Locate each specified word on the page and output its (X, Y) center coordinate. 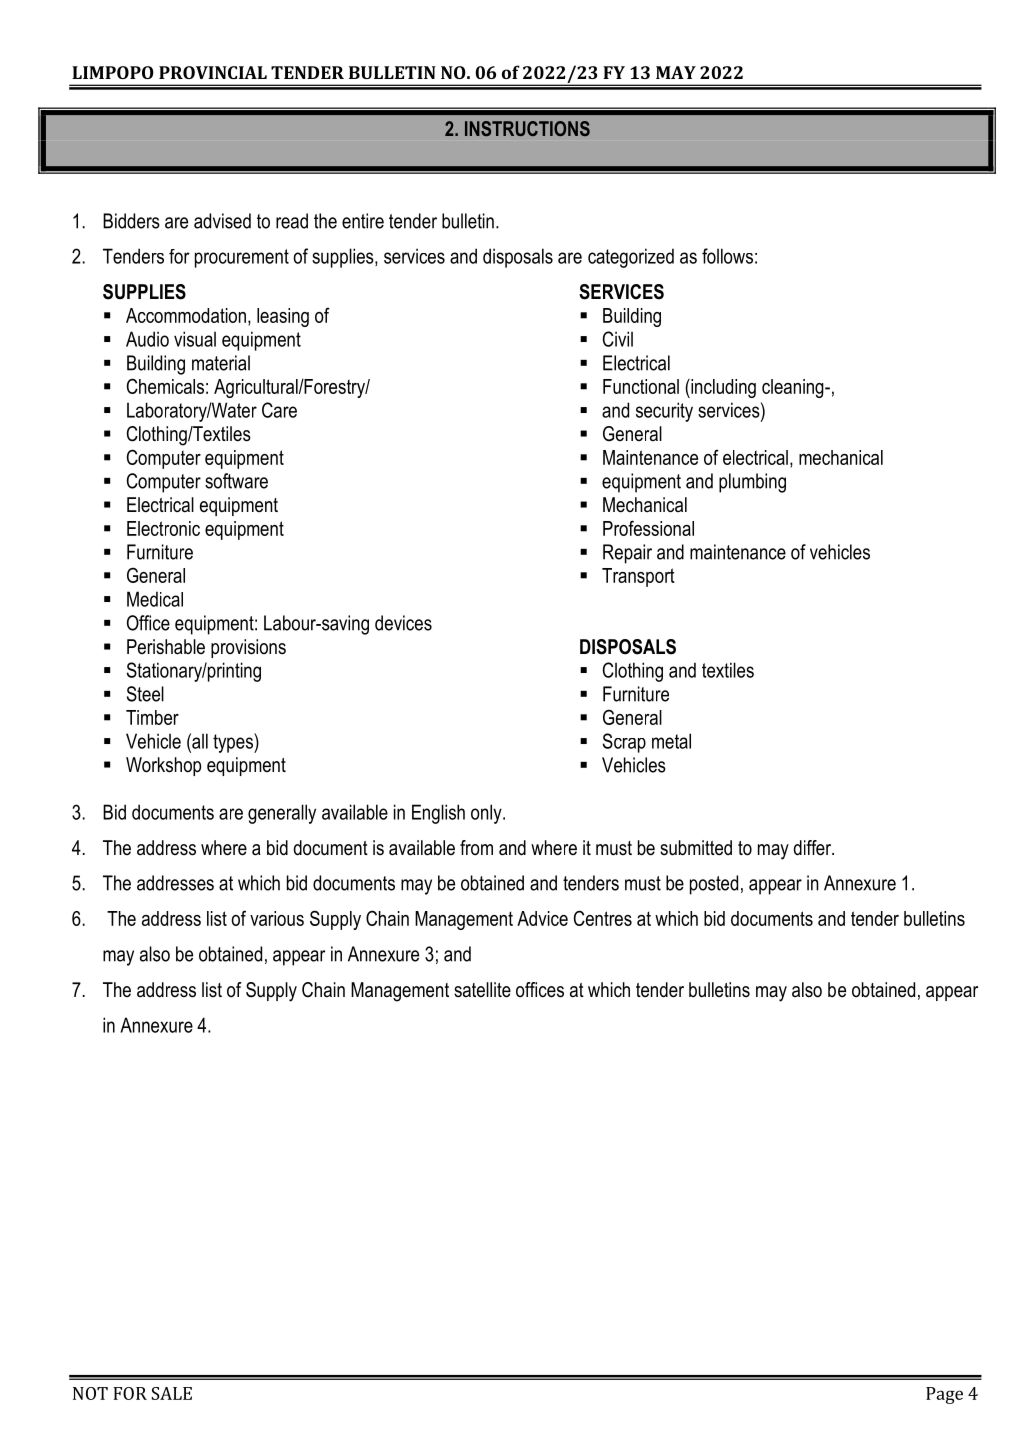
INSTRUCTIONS (527, 128)
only (487, 814)
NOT (90, 1393)
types (234, 743)
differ (814, 848)
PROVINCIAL (213, 72)
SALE (171, 1393)
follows (727, 256)
